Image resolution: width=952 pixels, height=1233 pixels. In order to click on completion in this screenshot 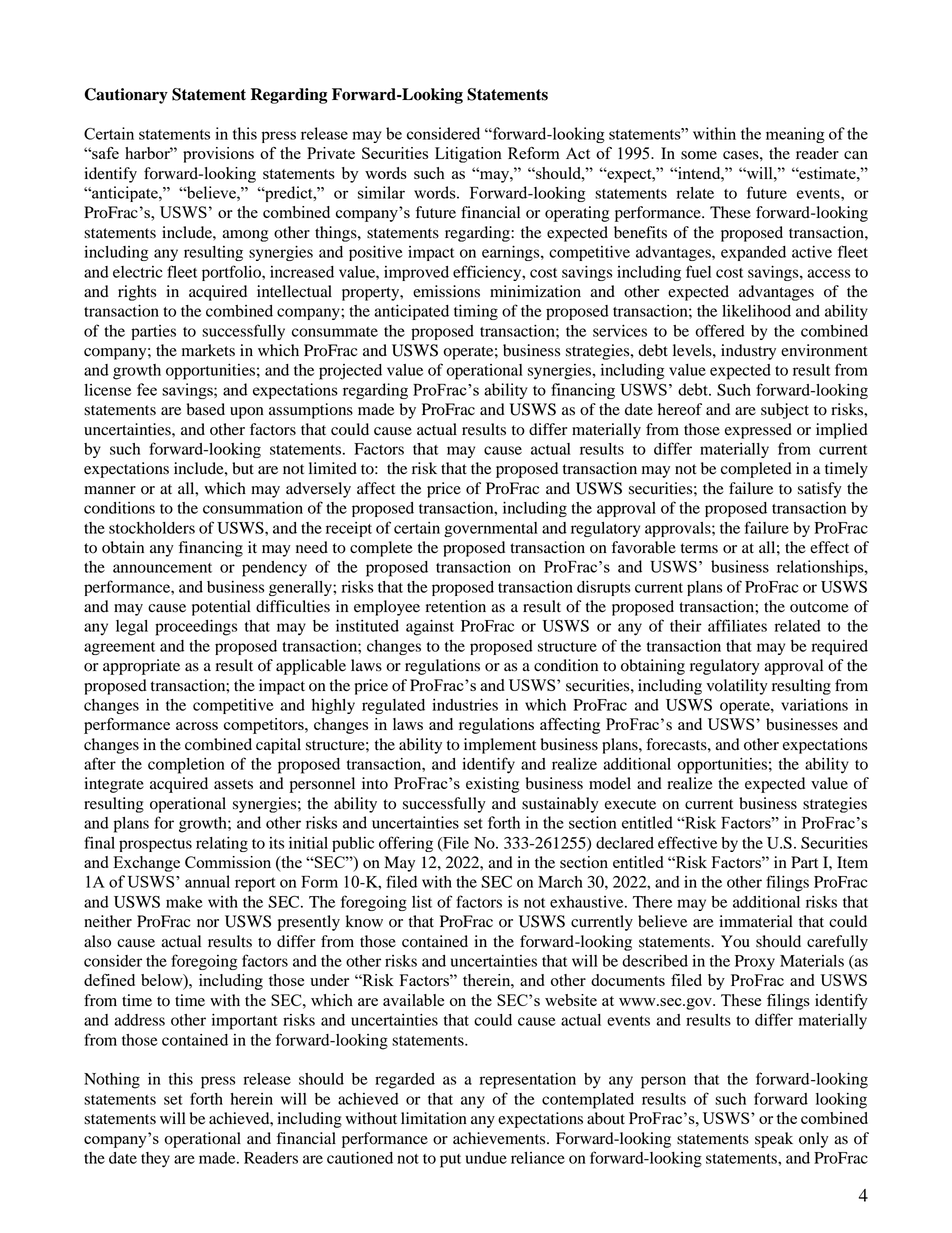, I will do `click(186, 766)`.
